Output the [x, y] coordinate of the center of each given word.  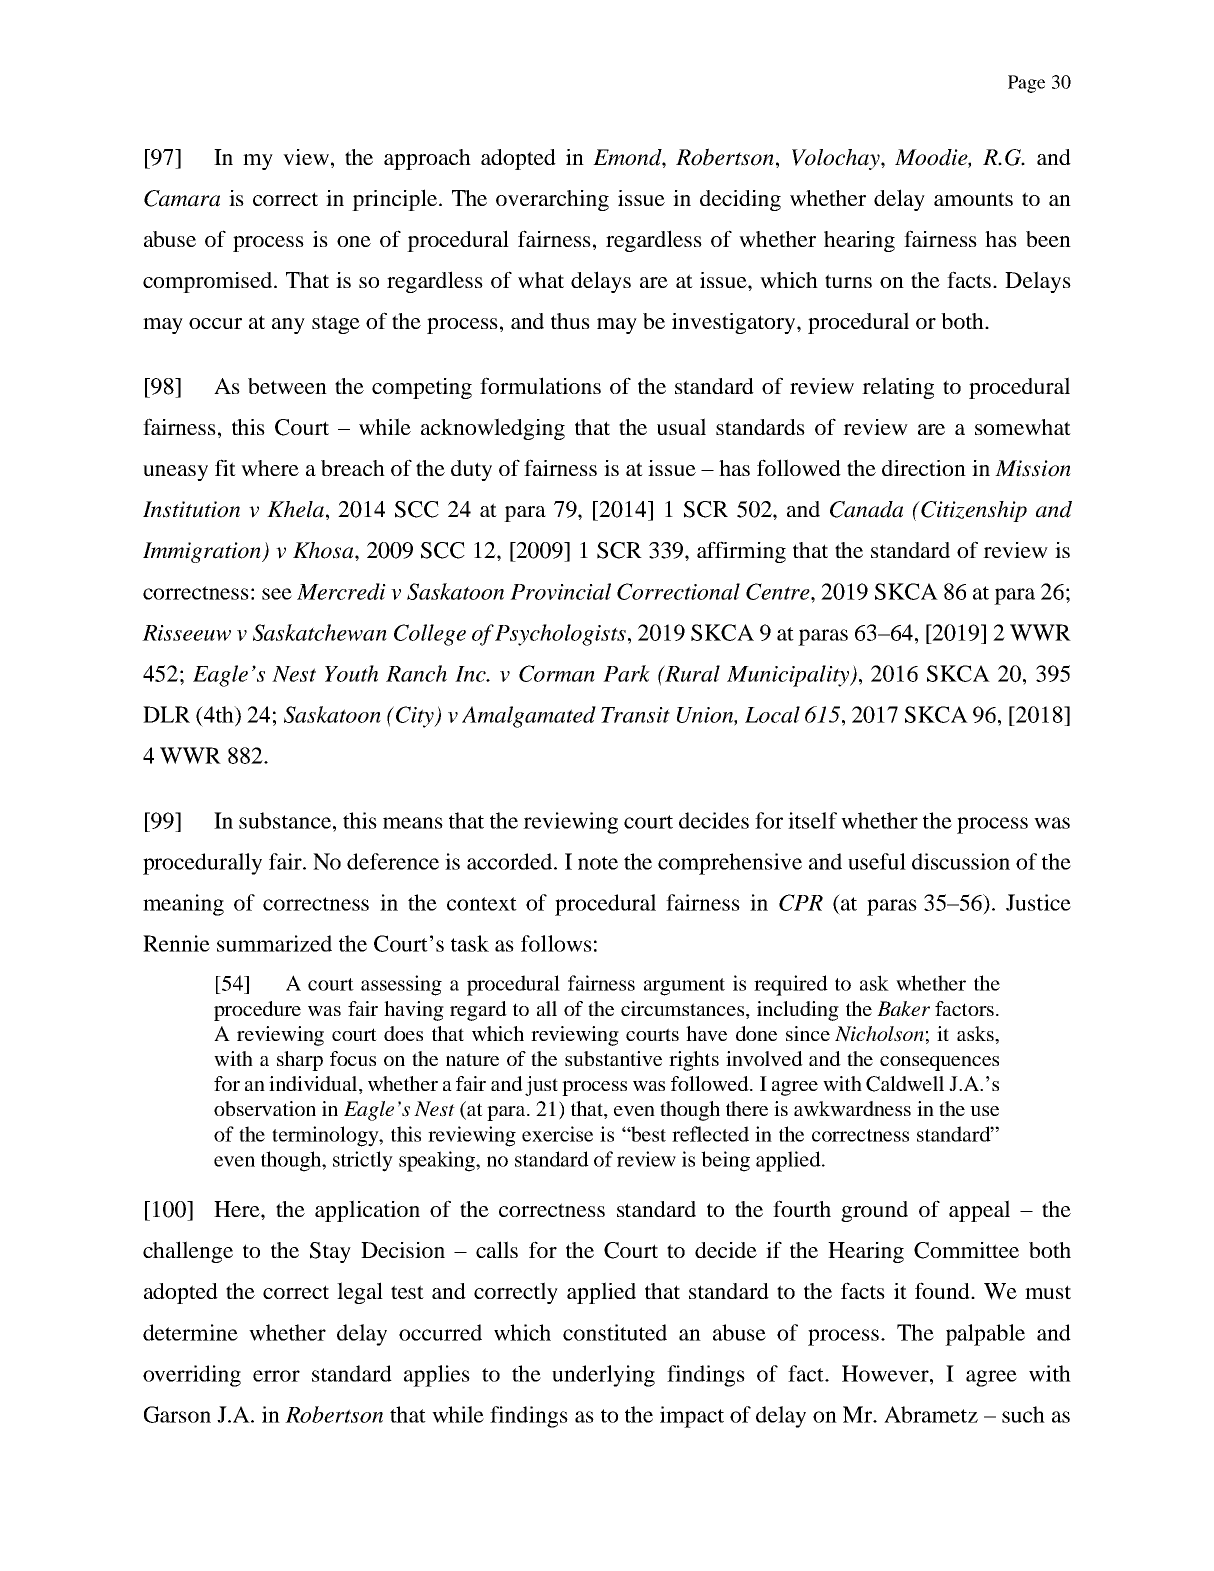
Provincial [560, 591]
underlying [603, 1376]
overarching [552, 200]
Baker [903, 1008]
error [276, 1376]
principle [396, 200]
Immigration [203, 552]
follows [556, 943]
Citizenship [973, 511]
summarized [274, 943]
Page [1026, 84]
